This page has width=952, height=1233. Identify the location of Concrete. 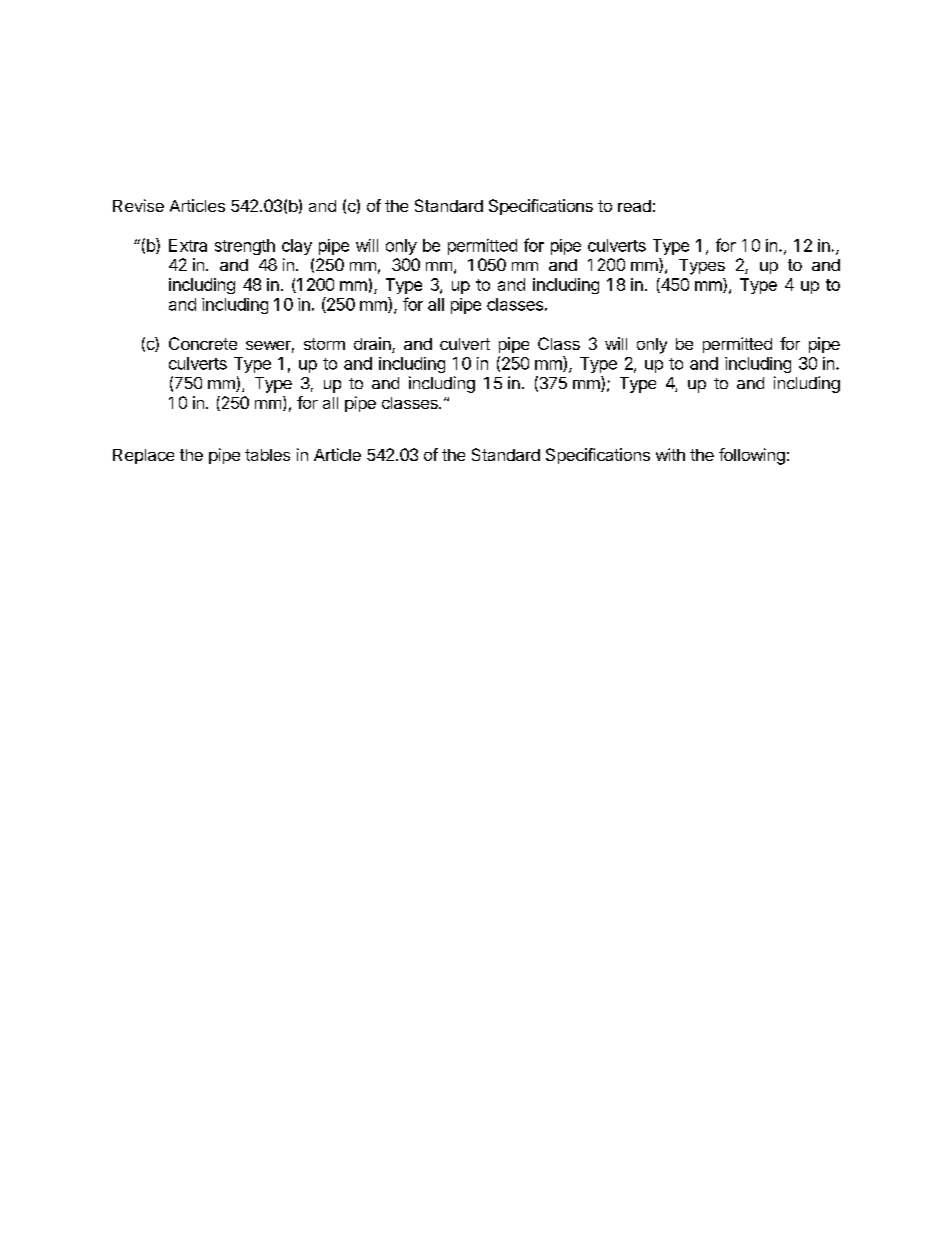
(203, 343).
